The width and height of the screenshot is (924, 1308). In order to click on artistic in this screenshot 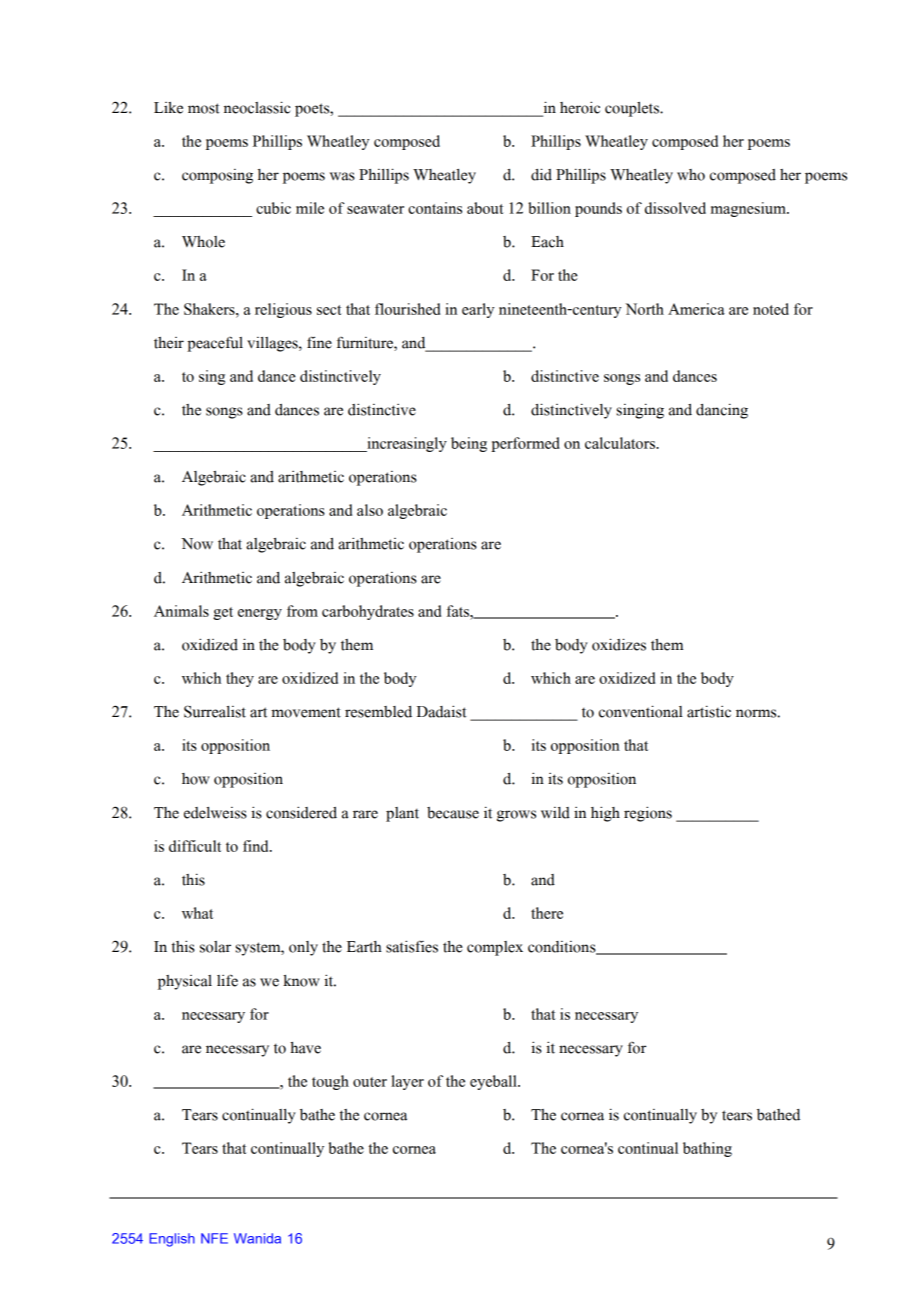, I will do `click(709, 711)`.
